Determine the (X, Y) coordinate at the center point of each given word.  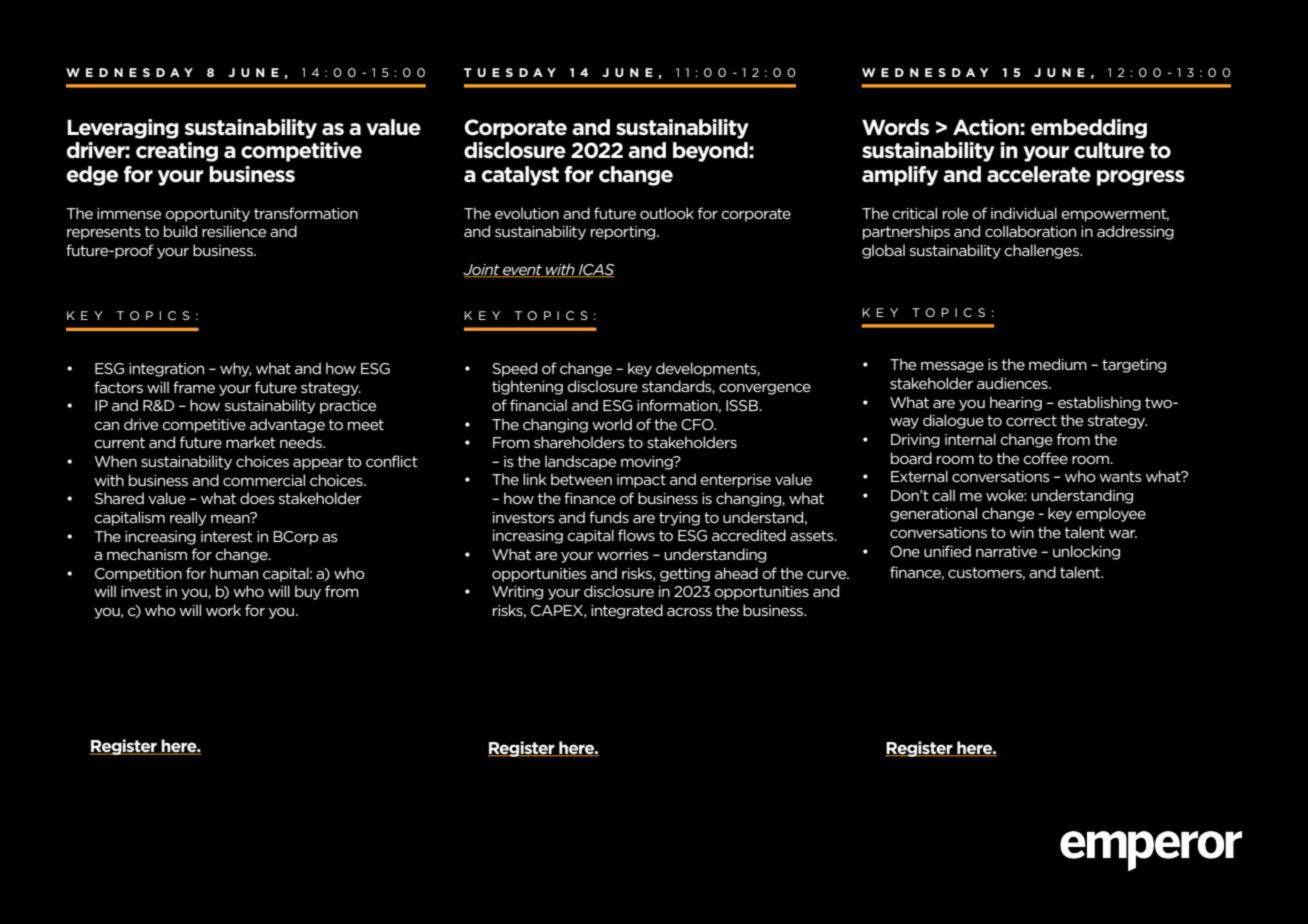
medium (1058, 364)
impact (641, 481)
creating (177, 152)
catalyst (520, 176)
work (223, 610)
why (235, 369)
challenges (1042, 251)
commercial (264, 480)
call (943, 495)
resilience (234, 231)
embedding (1089, 129)
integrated (627, 611)
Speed (514, 369)
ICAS (596, 270)
